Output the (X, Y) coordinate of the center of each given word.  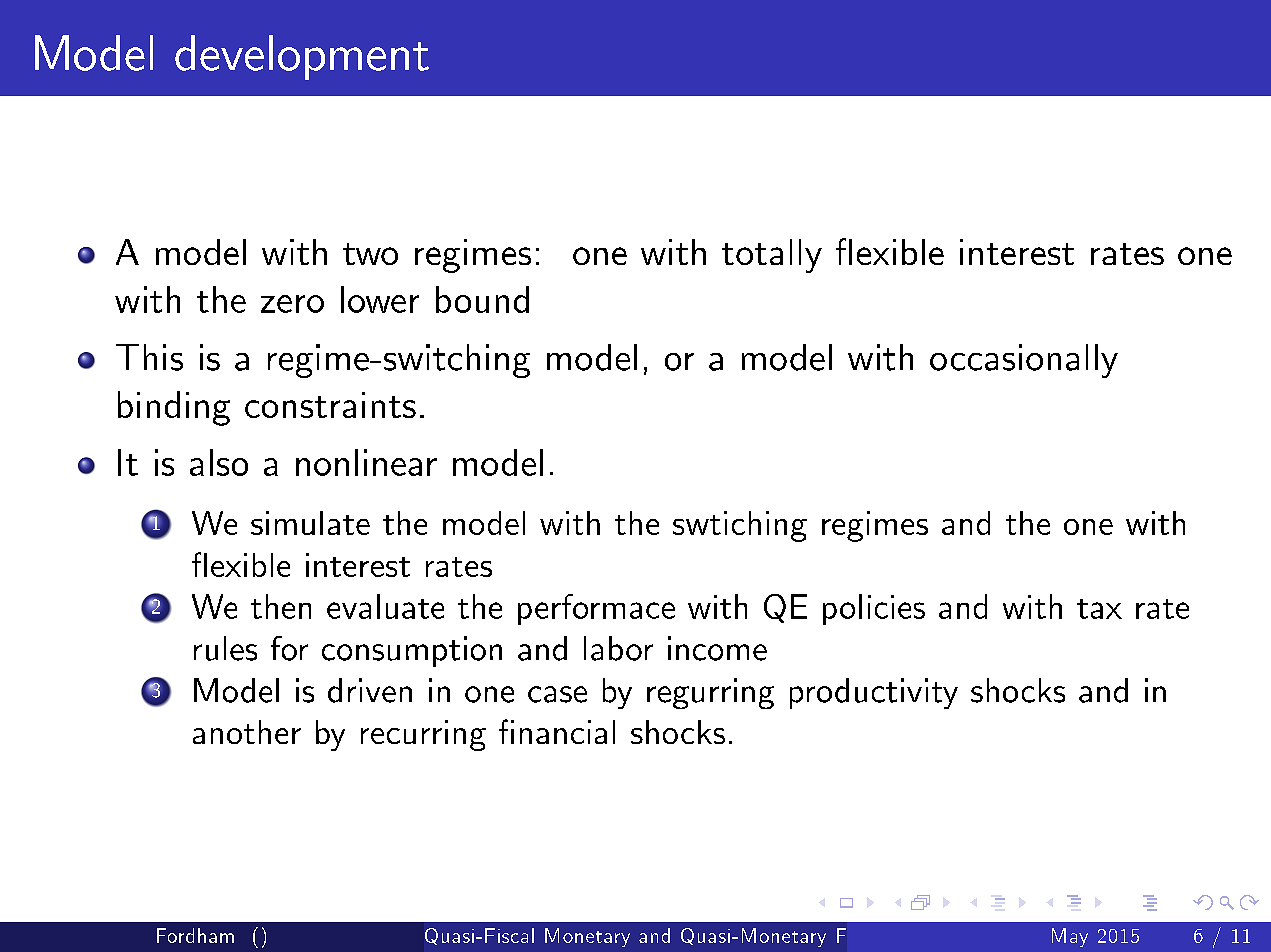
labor (618, 648)
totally (772, 256)
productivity (874, 693)
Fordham (195, 935)
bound (482, 299)
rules (225, 648)
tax (1099, 609)
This (149, 357)
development (302, 57)
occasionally (1024, 361)
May (1070, 937)
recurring (423, 735)
